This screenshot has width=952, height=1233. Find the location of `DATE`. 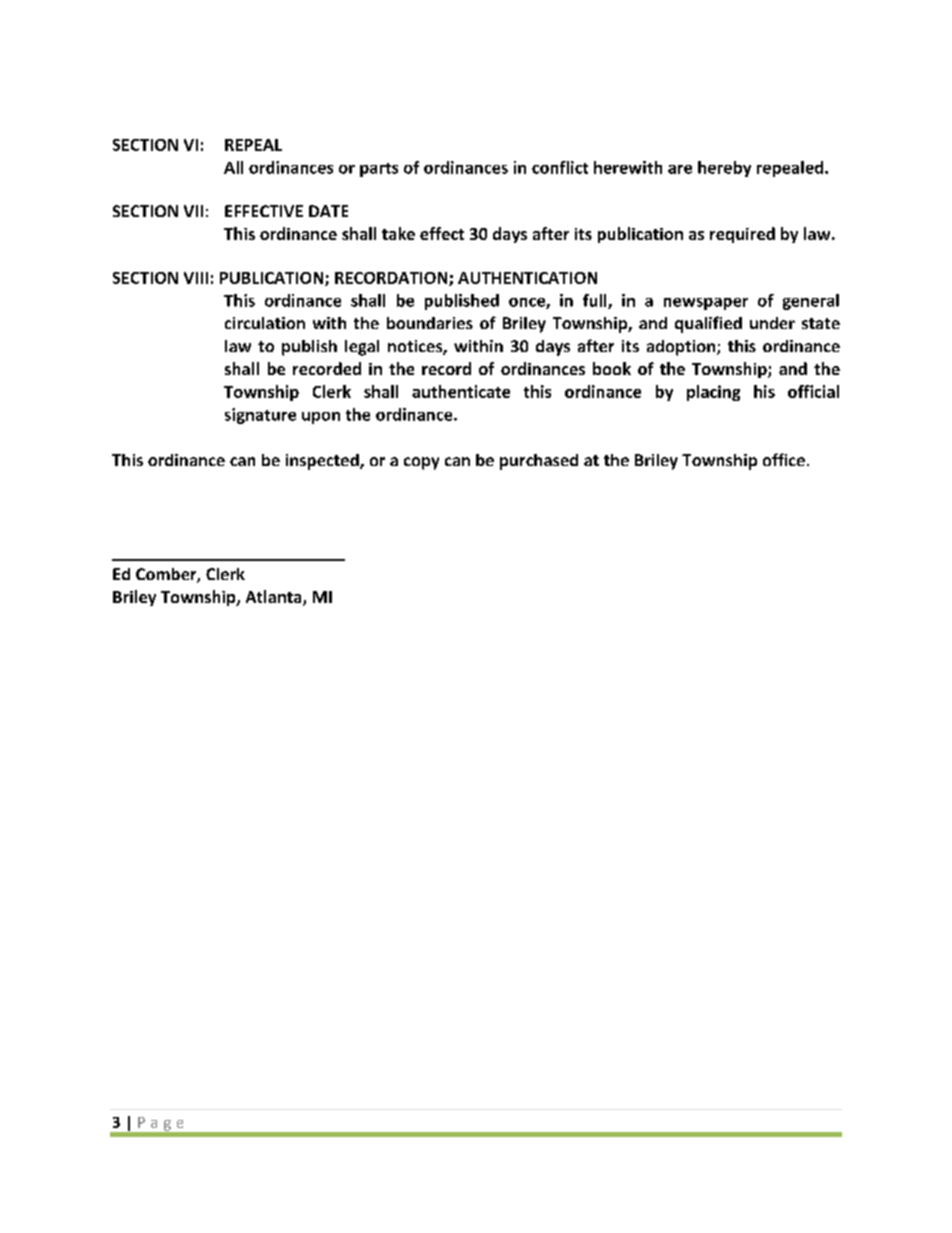

DATE is located at coordinates (328, 211).
